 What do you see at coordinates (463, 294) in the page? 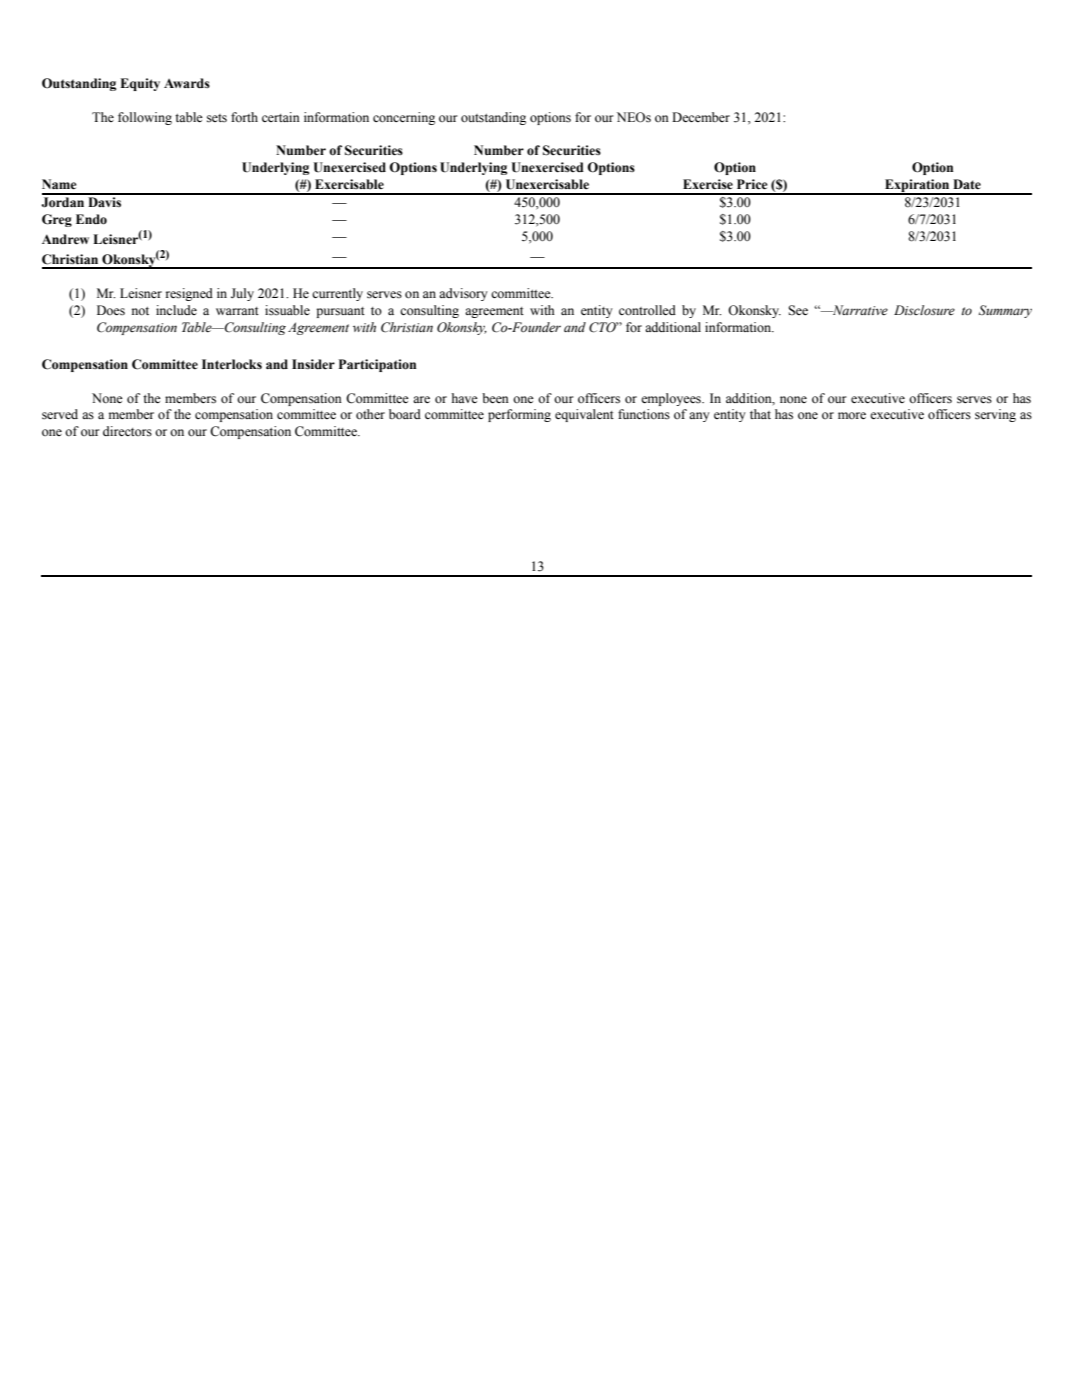
I see `advisory` at bounding box center [463, 294].
